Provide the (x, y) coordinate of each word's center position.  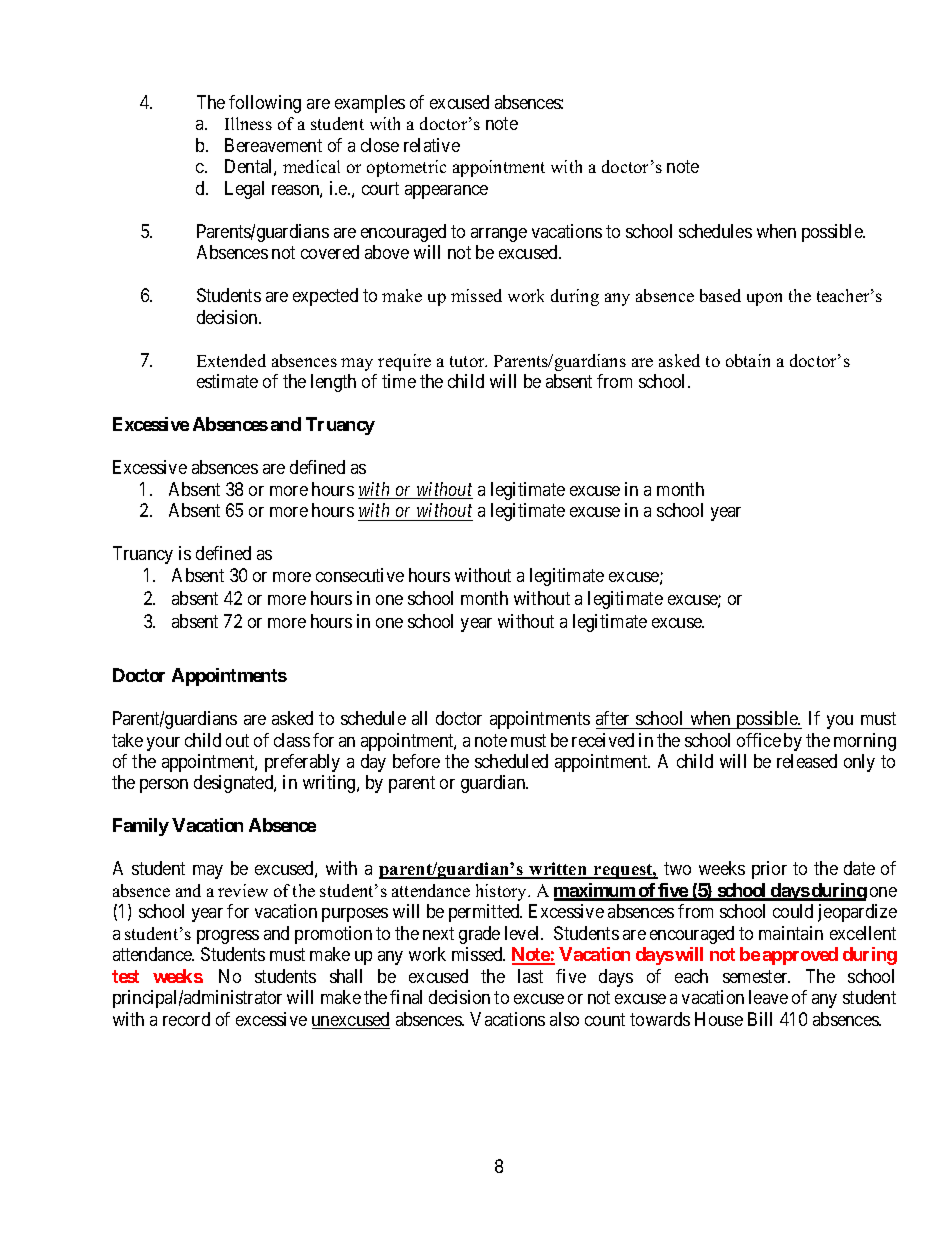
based (720, 295)
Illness (248, 123)
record (186, 1019)
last (530, 976)
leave (768, 997)
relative (432, 145)
